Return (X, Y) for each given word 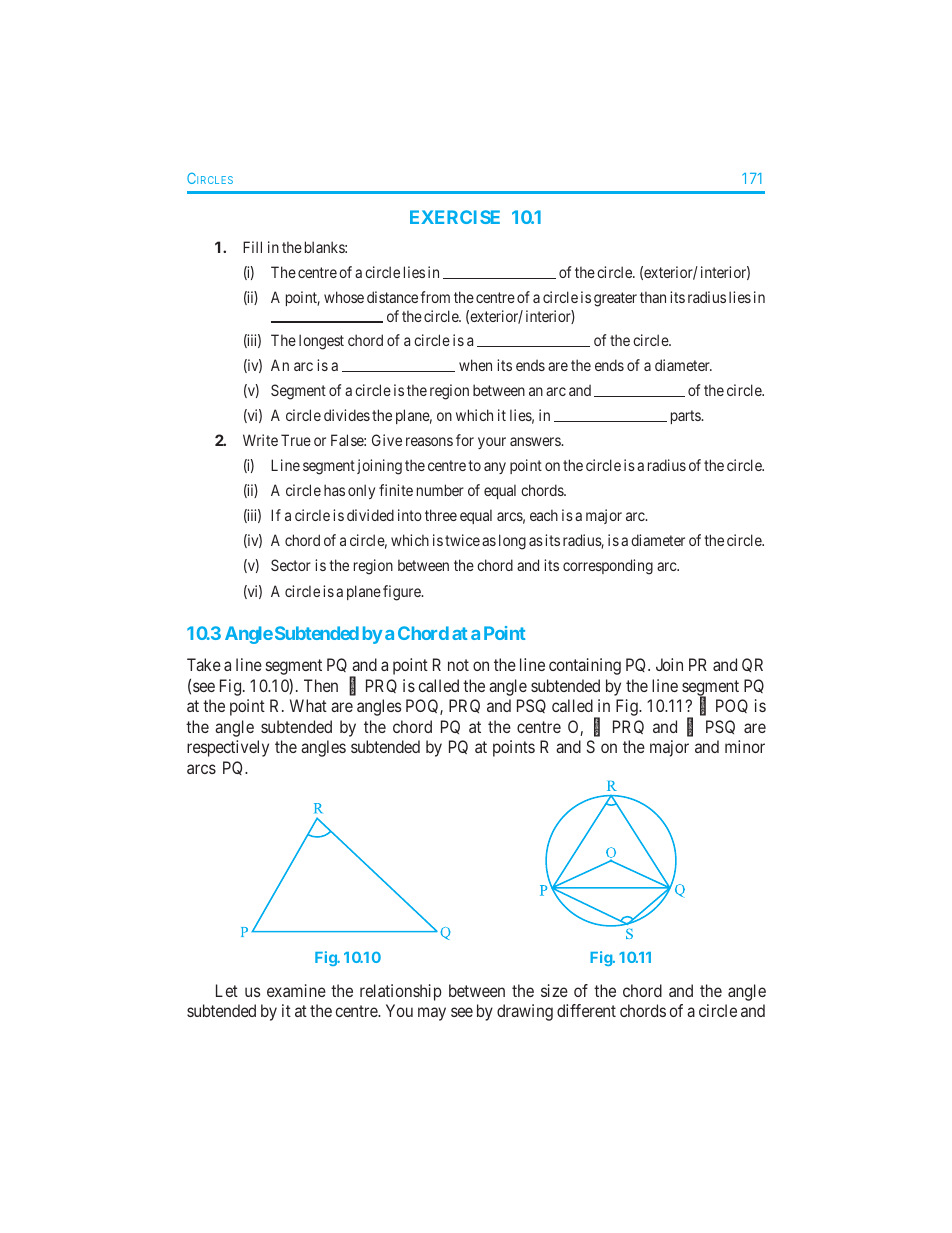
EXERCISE (455, 217)
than (653, 297)
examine (296, 990)
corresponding (608, 567)
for (465, 440)
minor (745, 746)
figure (403, 593)
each (544, 515)
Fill (252, 247)
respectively (228, 748)
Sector (291, 565)
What (308, 705)
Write (260, 440)
